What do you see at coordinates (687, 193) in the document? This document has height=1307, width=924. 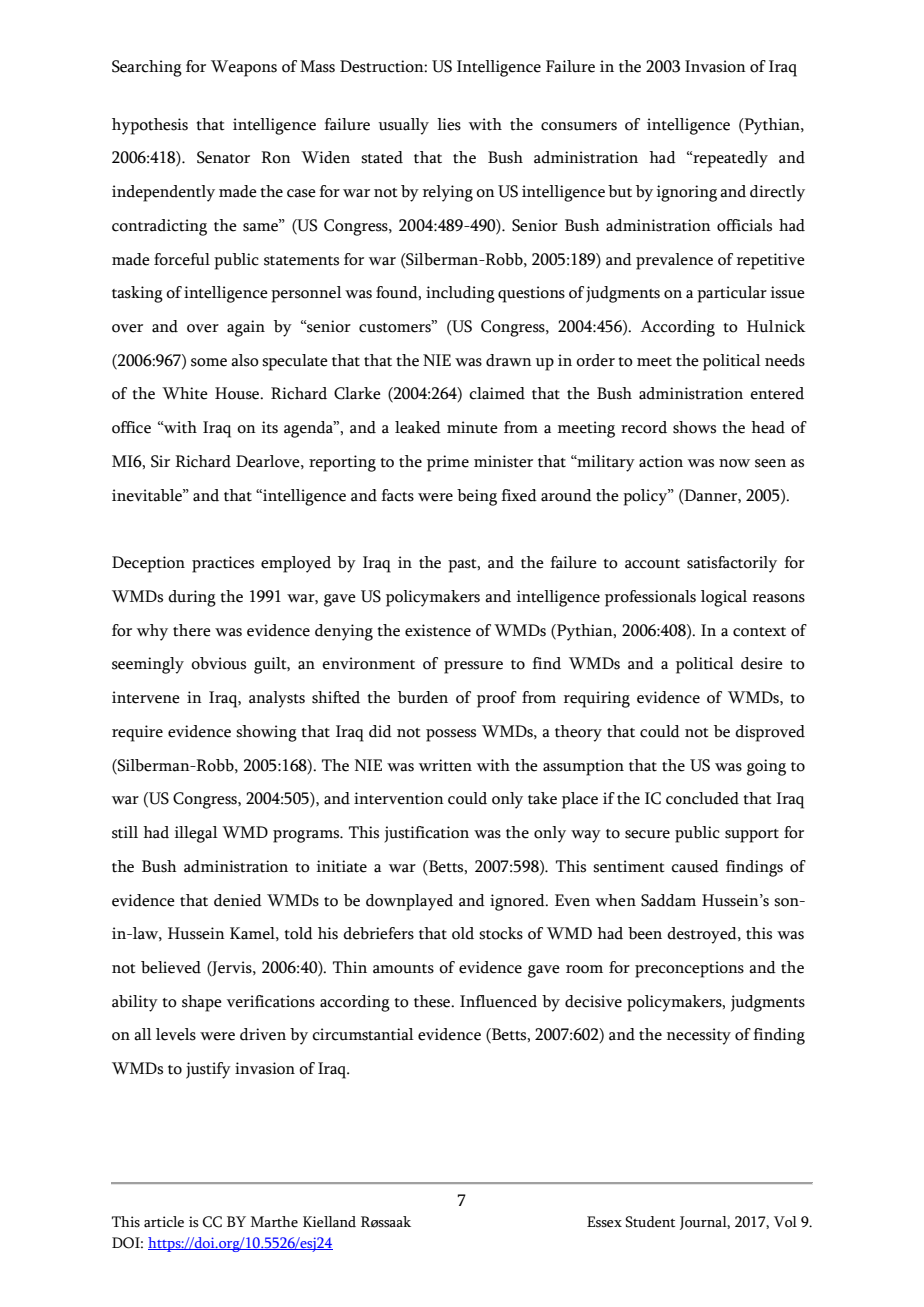 I see `ignoring` at bounding box center [687, 193].
